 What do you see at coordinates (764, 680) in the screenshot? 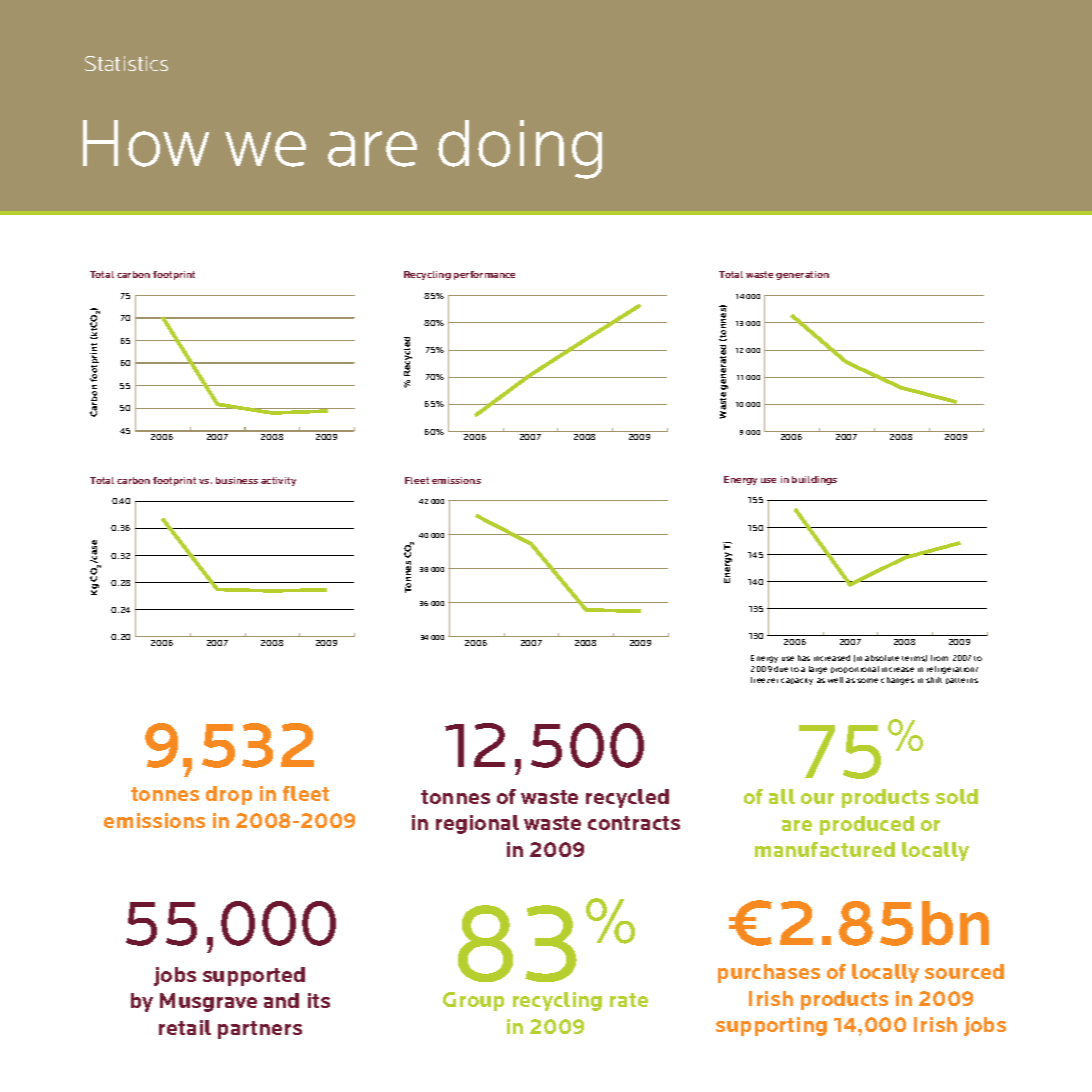
I see `freezer` at bounding box center [764, 680].
